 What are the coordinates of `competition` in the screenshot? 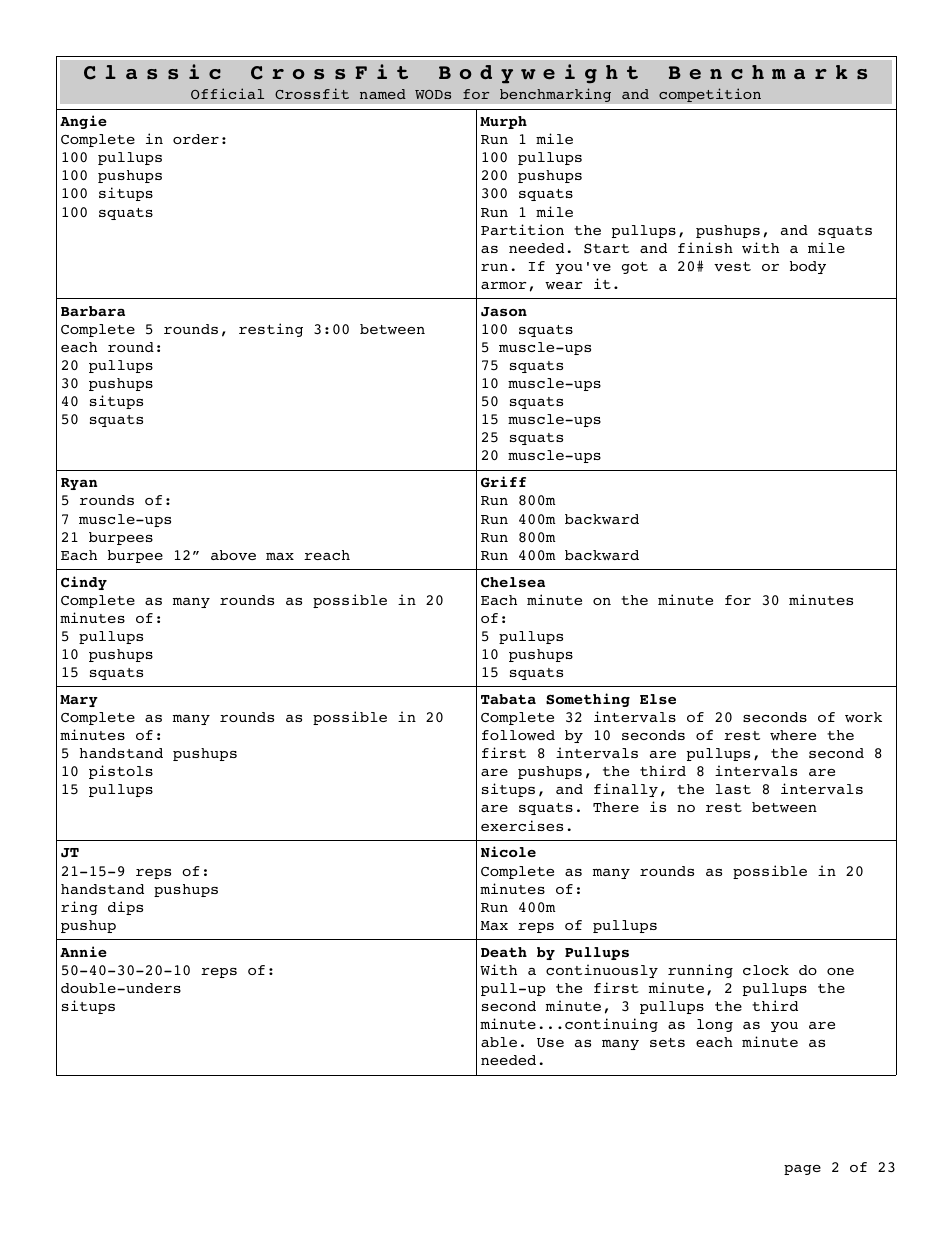 It's located at (710, 95).
